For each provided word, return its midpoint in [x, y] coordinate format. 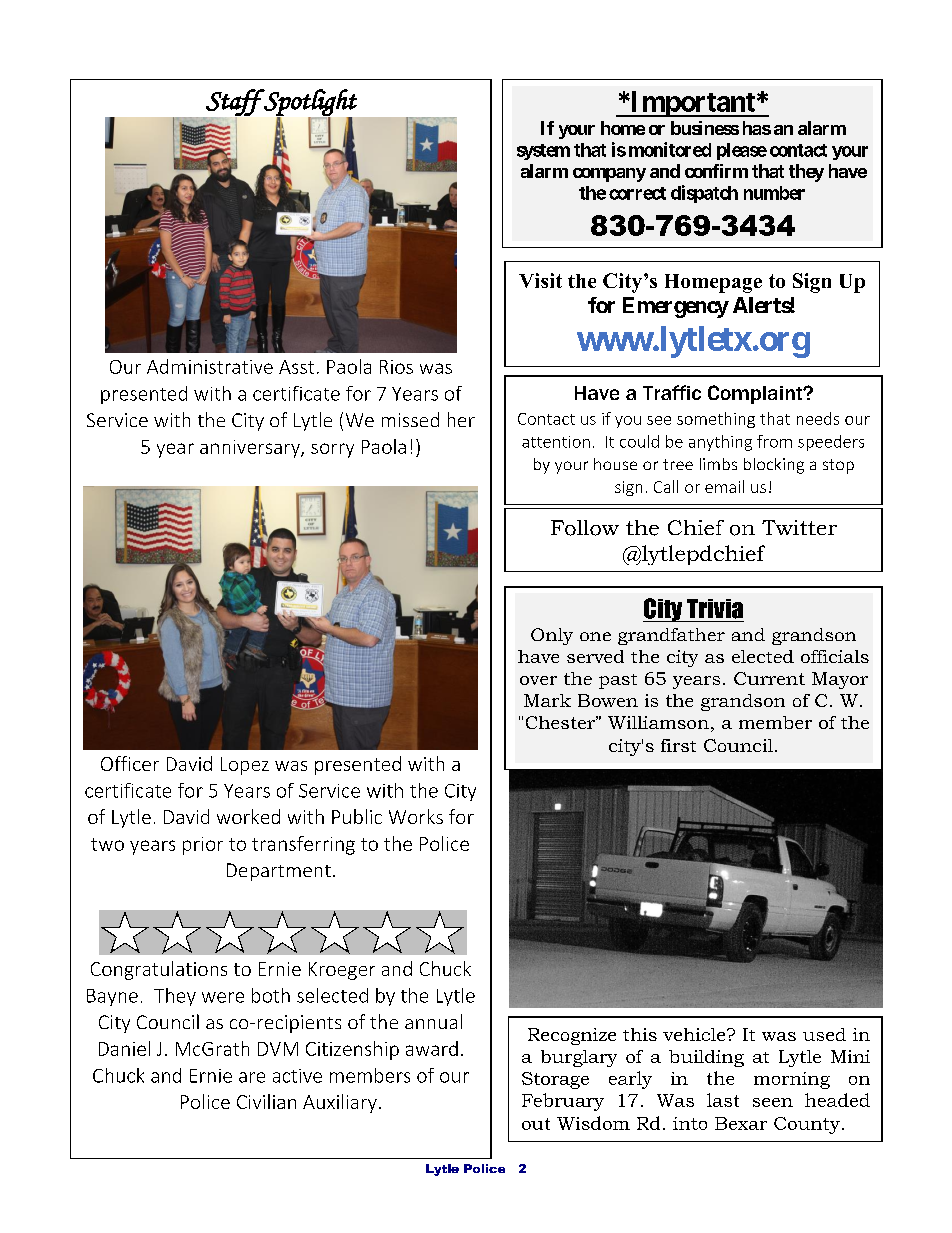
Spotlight [309, 103]
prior [203, 846]
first [678, 745]
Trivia [715, 609]
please [742, 151]
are [252, 1077]
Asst [296, 367]
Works [416, 816]
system [543, 152]
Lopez [245, 766]
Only [552, 636]
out [536, 1124]
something [716, 420]
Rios [396, 367]
